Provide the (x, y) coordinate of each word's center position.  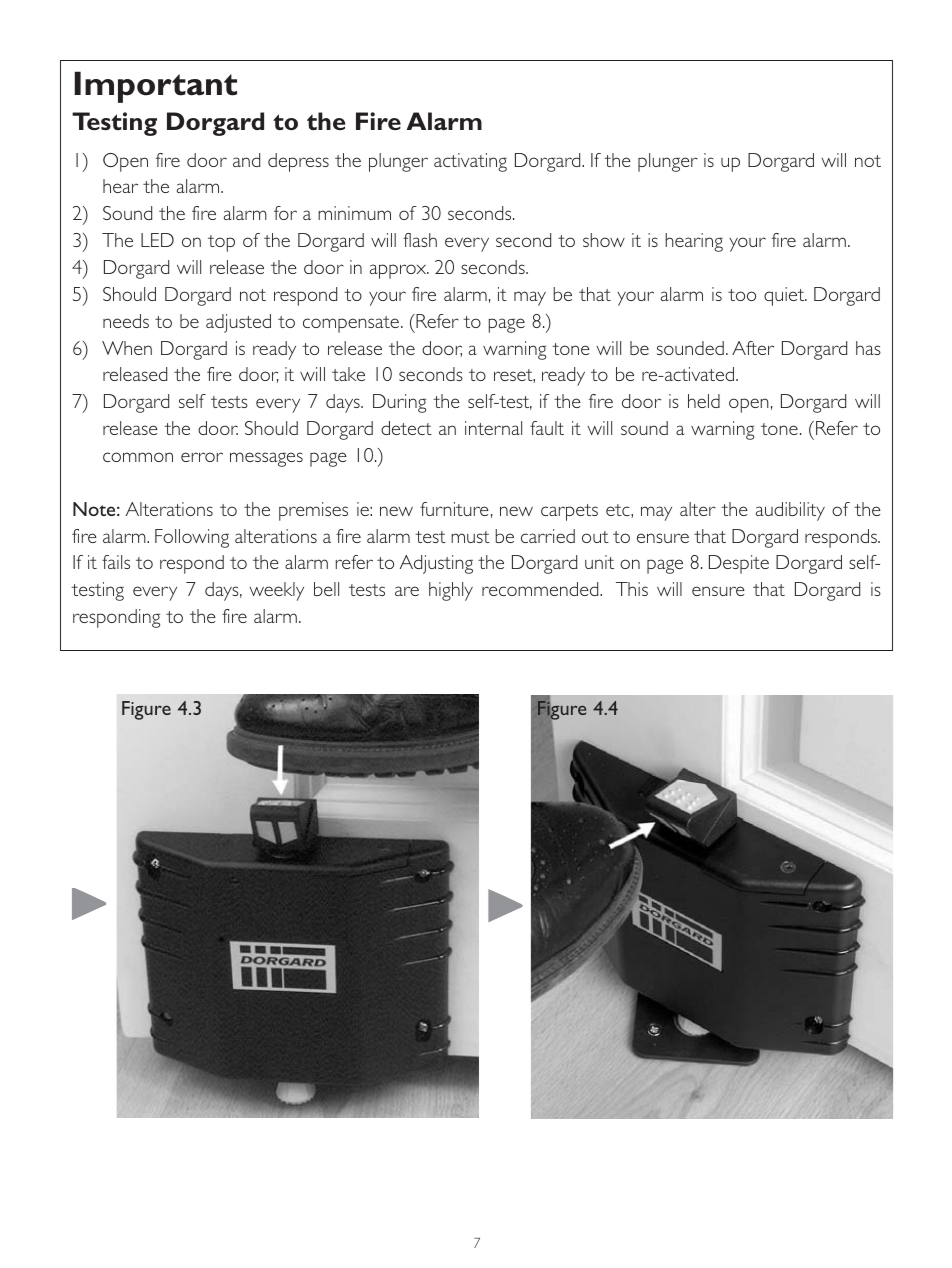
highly (451, 591)
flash (420, 240)
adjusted (238, 323)
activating (470, 162)
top (221, 243)
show (604, 240)
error (202, 457)
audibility (790, 511)
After (753, 348)
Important (155, 87)
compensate (351, 324)
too (742, 295)
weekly (277, 591)
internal (493, 428)
